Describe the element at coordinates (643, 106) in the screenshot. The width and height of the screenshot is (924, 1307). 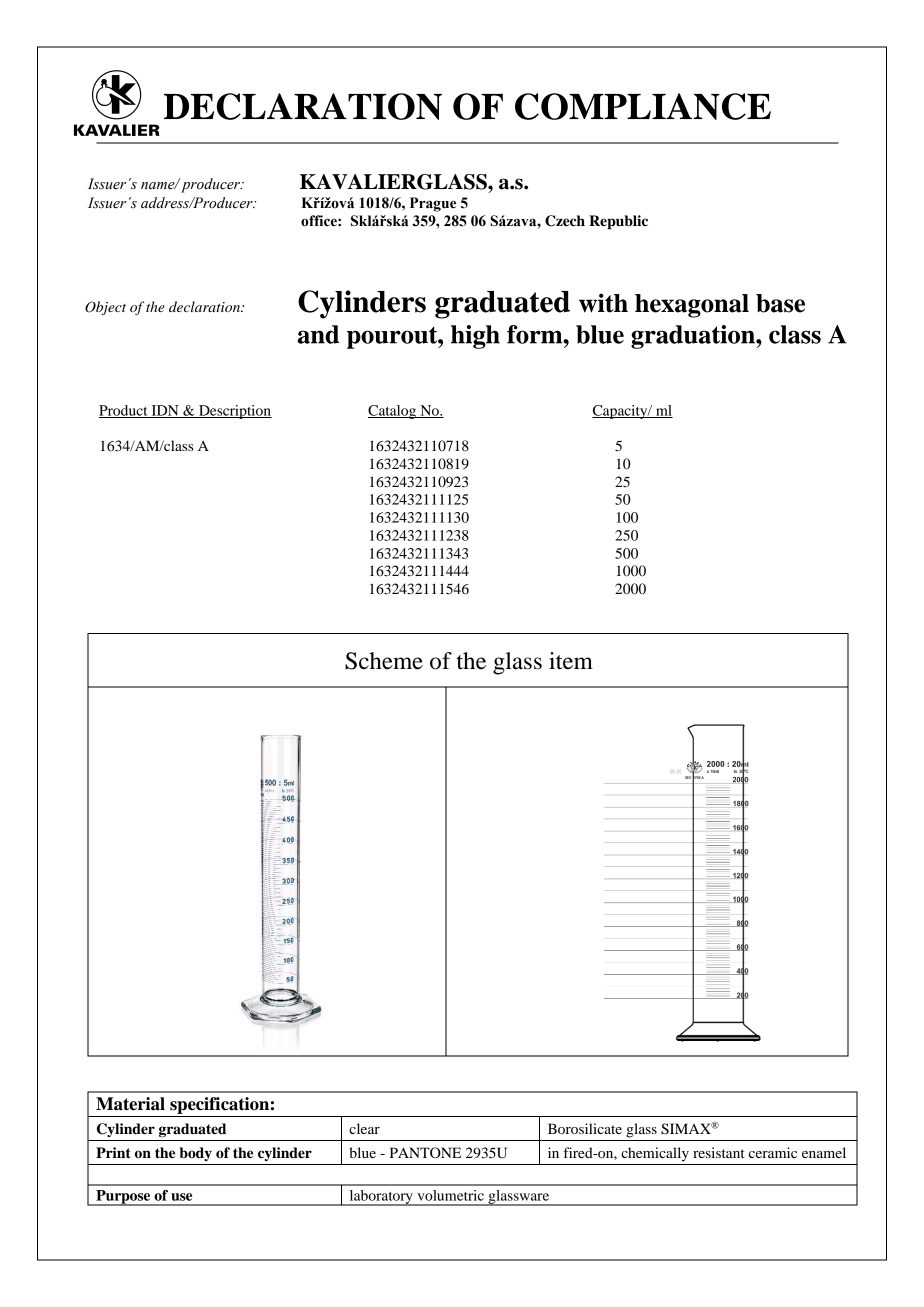
I see `COMPLIANCE` at that location.
